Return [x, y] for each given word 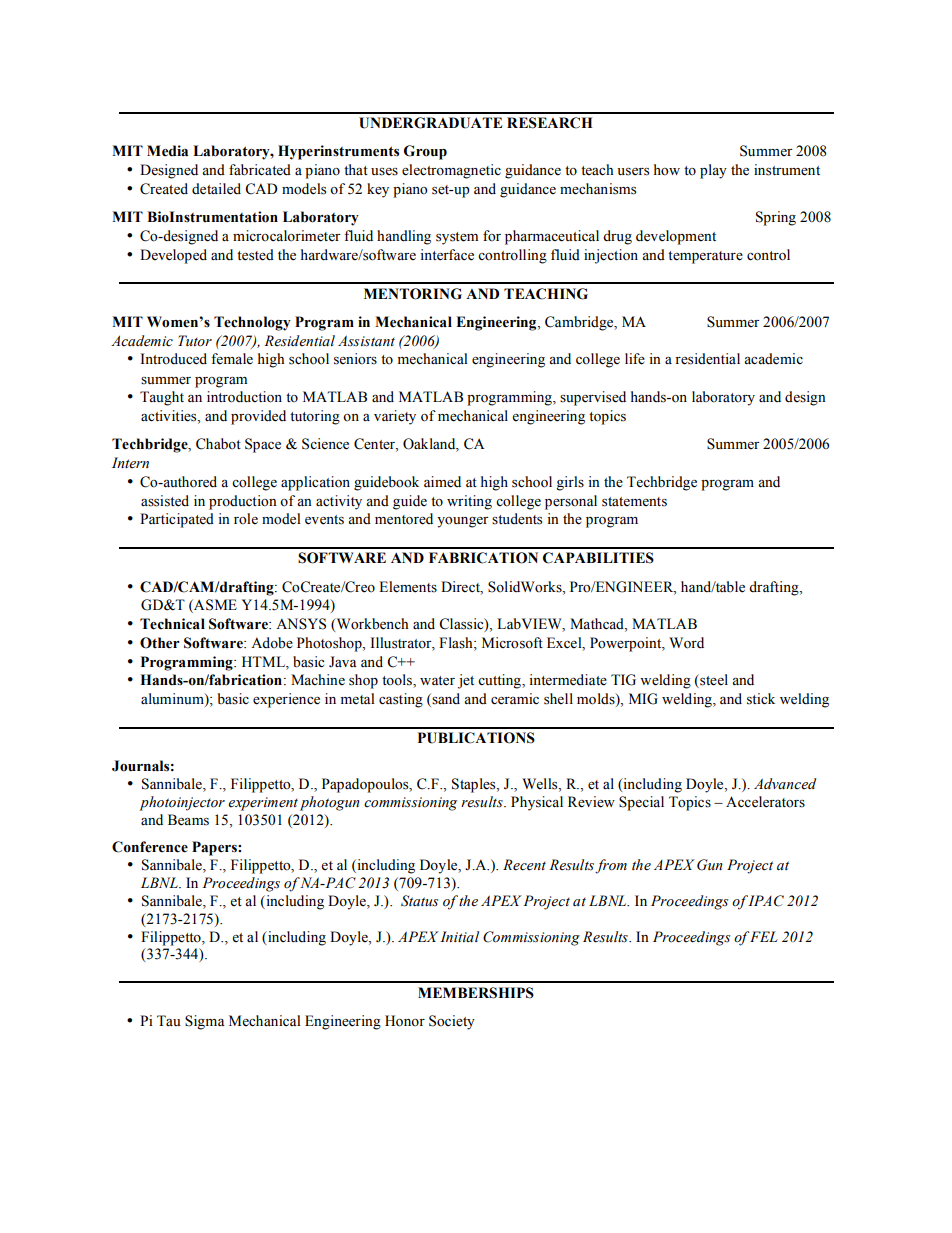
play [713, 171]
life [635, 359]
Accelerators [765, 802]
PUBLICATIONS [476, 738]
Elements [408, 587]
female [232, 359]
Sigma [205, 1022]
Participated [177, 520]
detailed [216, 189]
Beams [188, 820]
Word [686, 643]
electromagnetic [451, 171]
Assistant [366, 341]
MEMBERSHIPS [476, 993]
